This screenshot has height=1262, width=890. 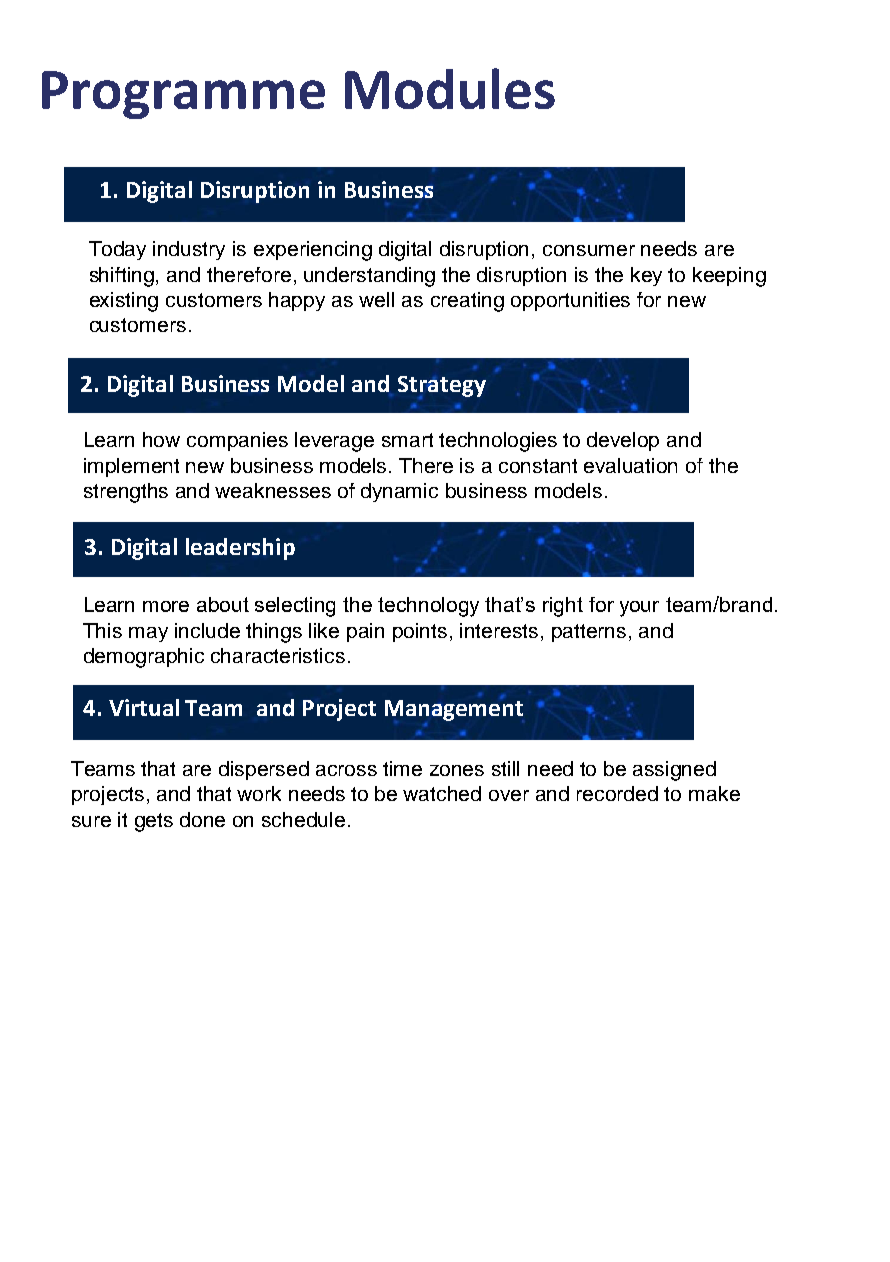 I want to click on Modules, so click(x=450, y=88).
